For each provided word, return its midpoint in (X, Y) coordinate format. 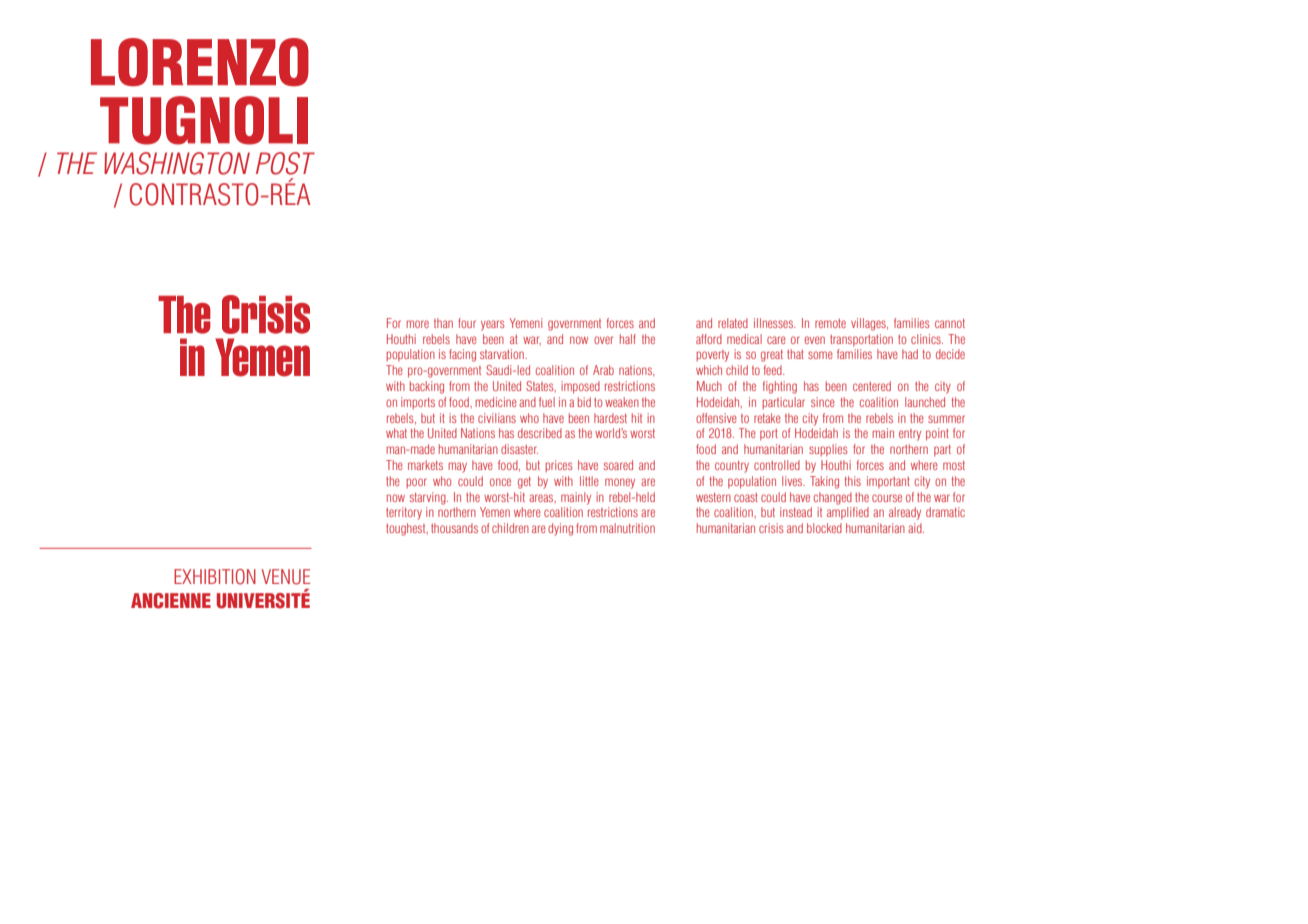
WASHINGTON (177, 163)
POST (285, 163)
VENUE (286, 577)
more (417, 324)
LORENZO (200, 62)
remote (830, 323)
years (492, 325)
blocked (824, 528)
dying (560, 529)
